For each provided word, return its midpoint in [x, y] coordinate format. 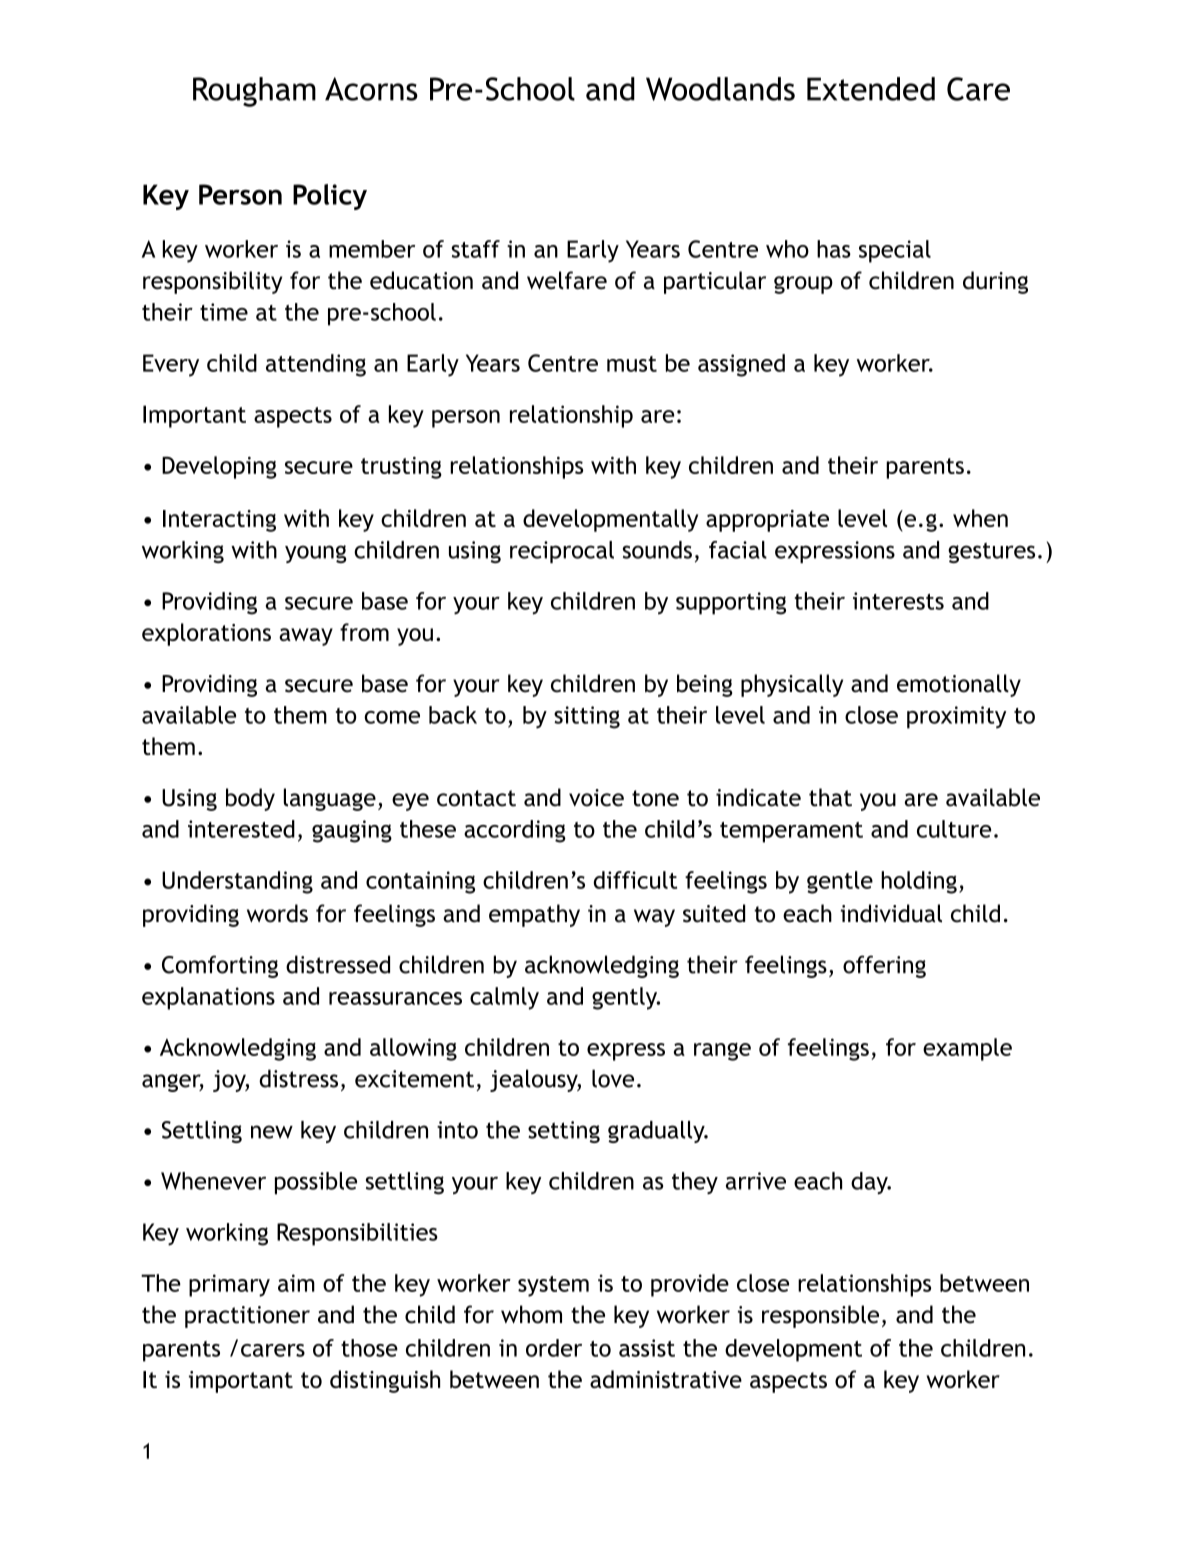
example [967, 1049]
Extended [871, 89]
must [632, 364]
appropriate [767, 521]
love [613, 1078]
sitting [587, 717]
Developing [219, 467]
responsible [820, 1316]
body [250, 799]
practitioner [247, 1317]
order [554, 1348]
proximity [956, 717]
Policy [330, 197]
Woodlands [720, 89]
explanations [208, 998]
